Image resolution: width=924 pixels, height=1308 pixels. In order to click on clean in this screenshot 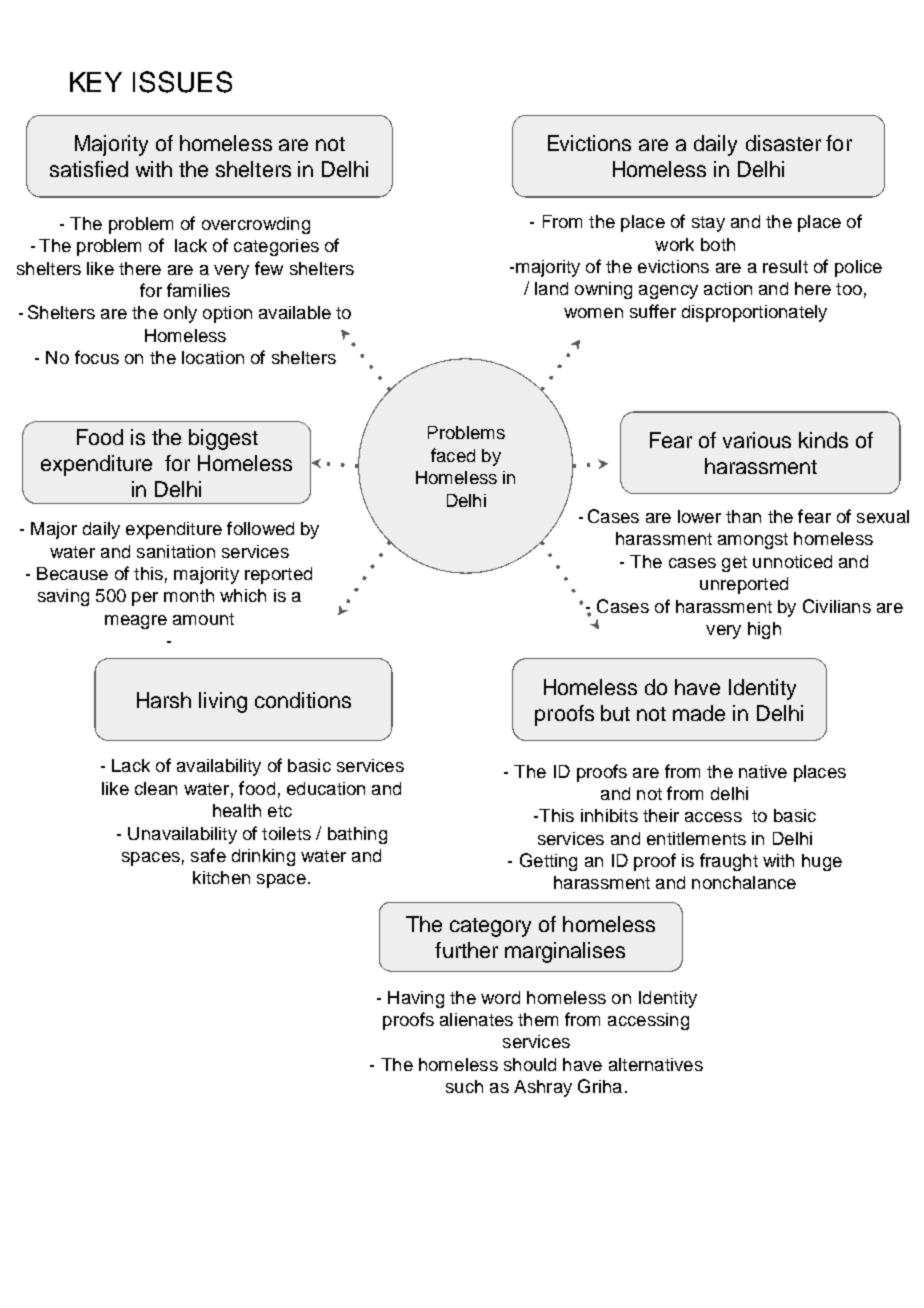, I will do `click(156, 788)`.
